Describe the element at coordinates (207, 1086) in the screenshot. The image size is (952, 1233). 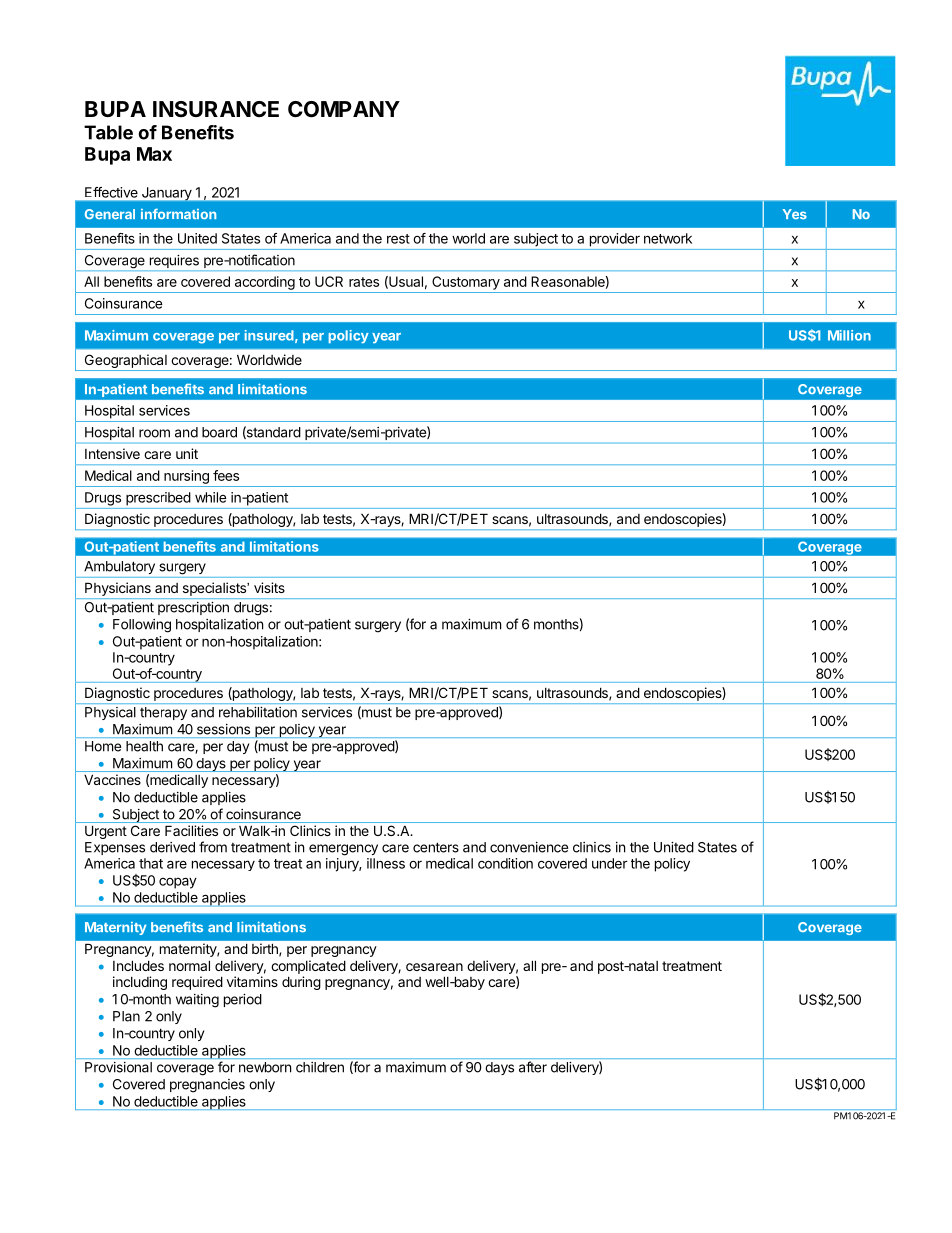
I see `pregnancies` at that location.
